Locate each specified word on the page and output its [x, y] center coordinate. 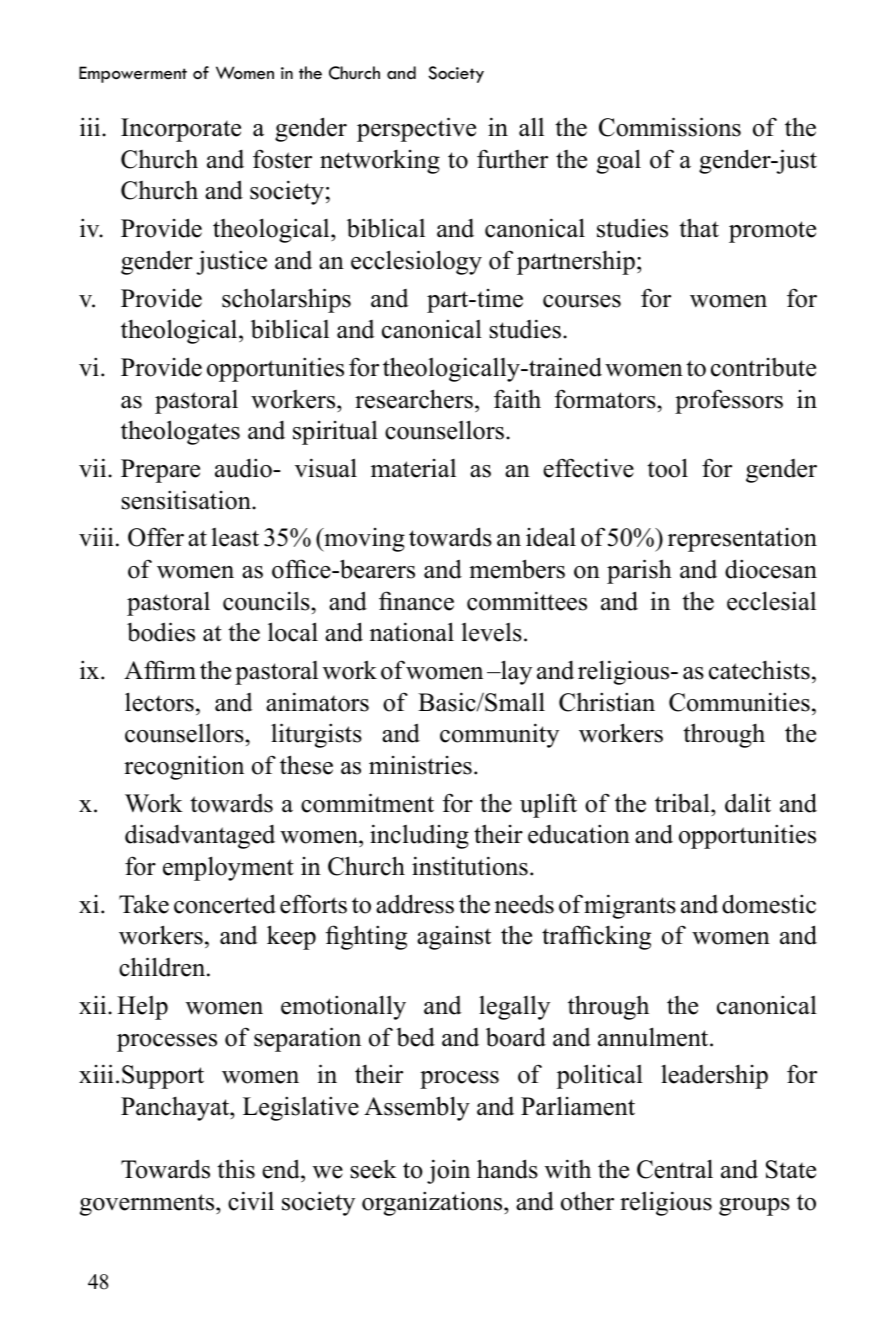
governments [148, 1205]
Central [675, 1169]
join [448, 1171]
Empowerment [133, 74]
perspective [416, 129]
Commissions [670, 127]
